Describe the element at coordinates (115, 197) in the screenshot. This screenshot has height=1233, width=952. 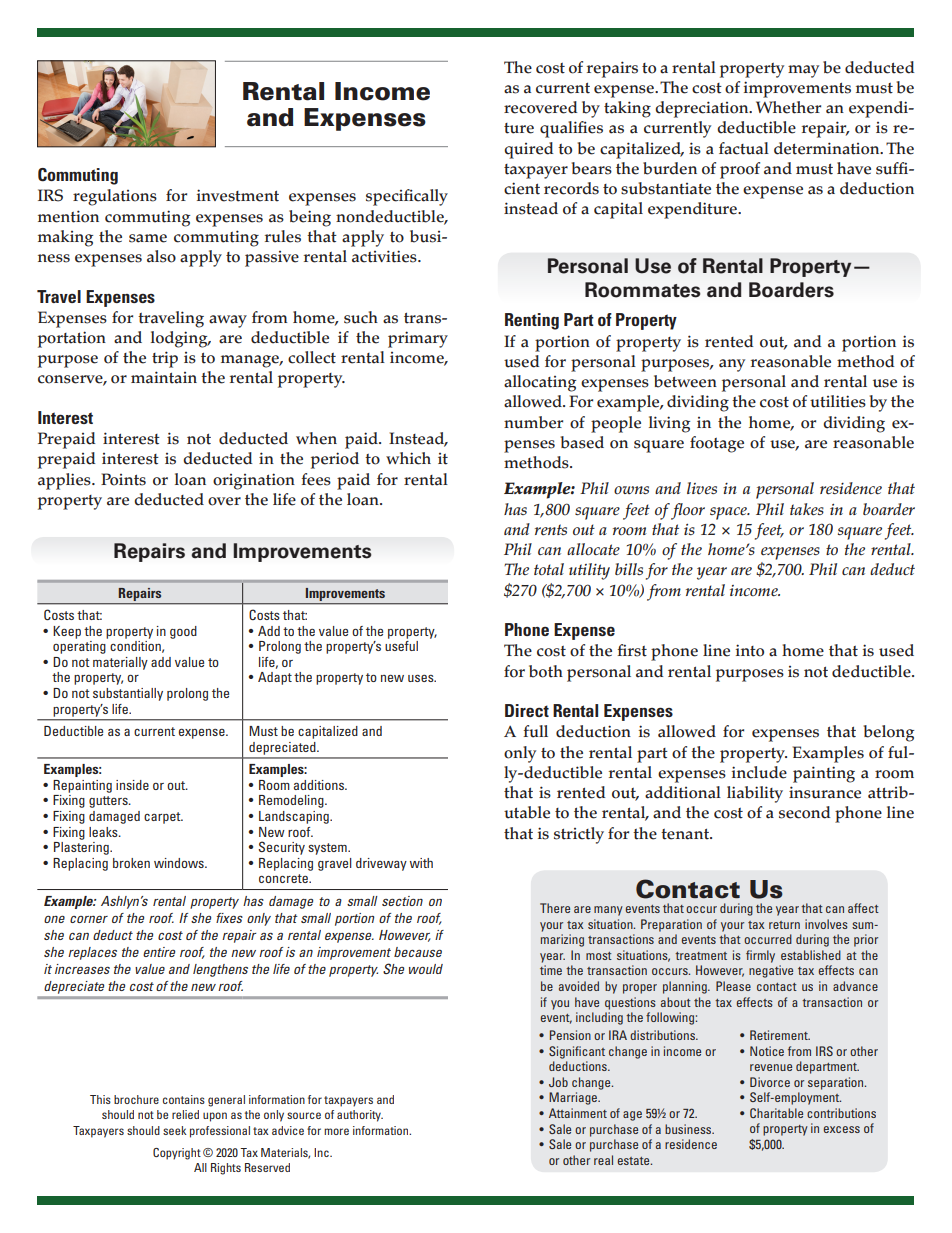
I see `regulations` at that location.
